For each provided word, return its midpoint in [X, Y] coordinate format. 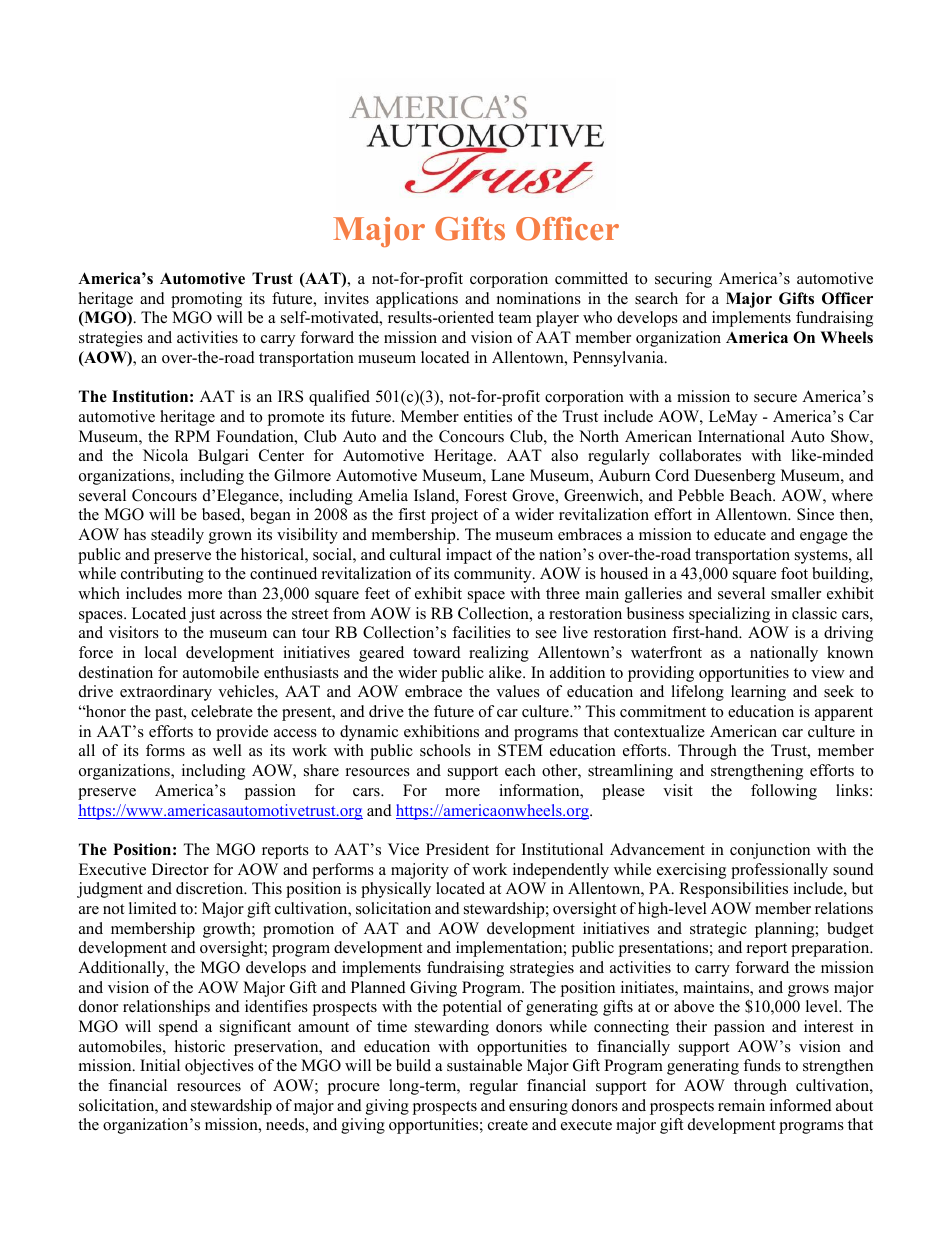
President [457, 849]
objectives [219, 1067]
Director [180, 869]
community [494, 575]
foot [794, 573]
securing [683, 280]
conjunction [770, 851]
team [514, 318]
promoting [206, 300]
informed [801, 1105]
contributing [162, 575]
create [508, 1125]
